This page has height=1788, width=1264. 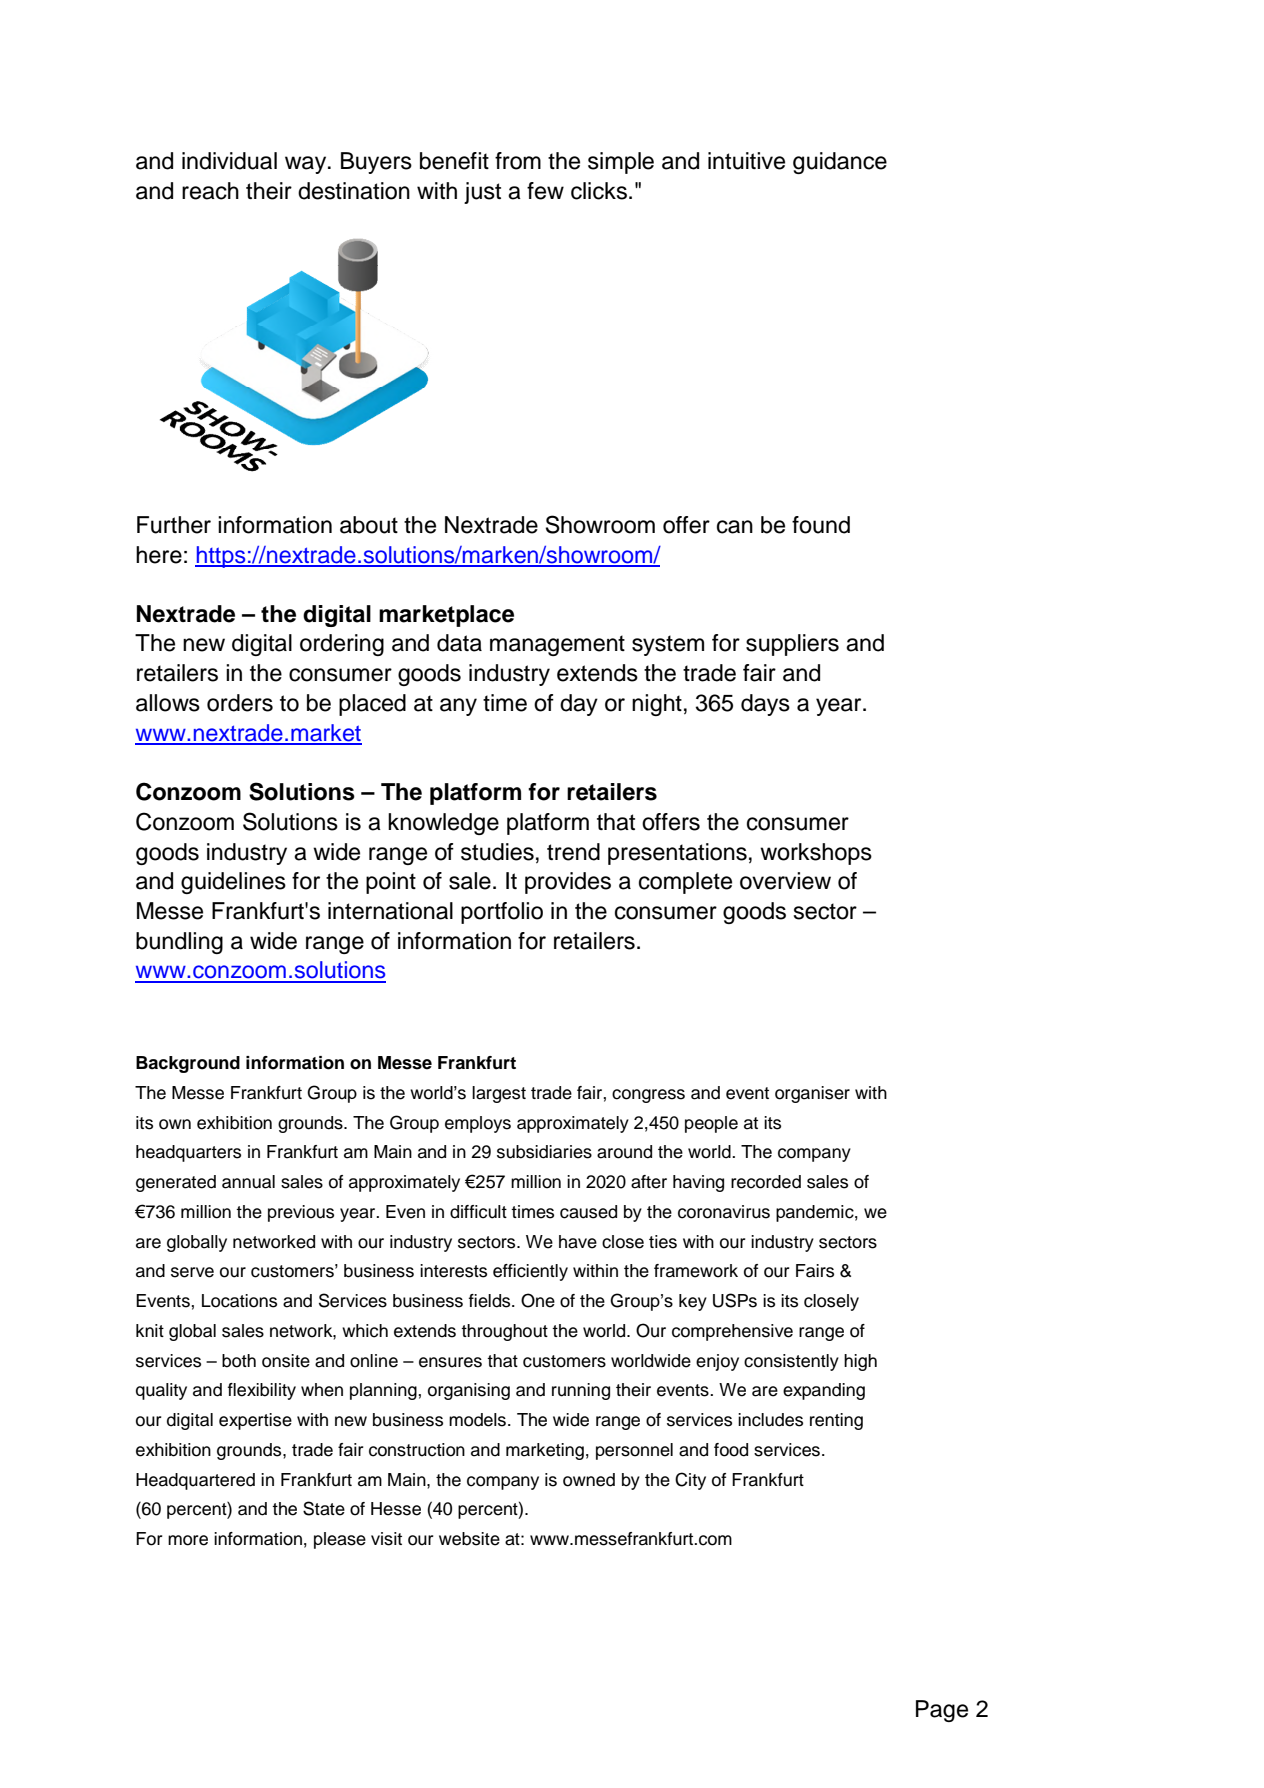 What do you see at coordinates (545, 191) in the page?
I see `few` at bounding box center [545, 191].
